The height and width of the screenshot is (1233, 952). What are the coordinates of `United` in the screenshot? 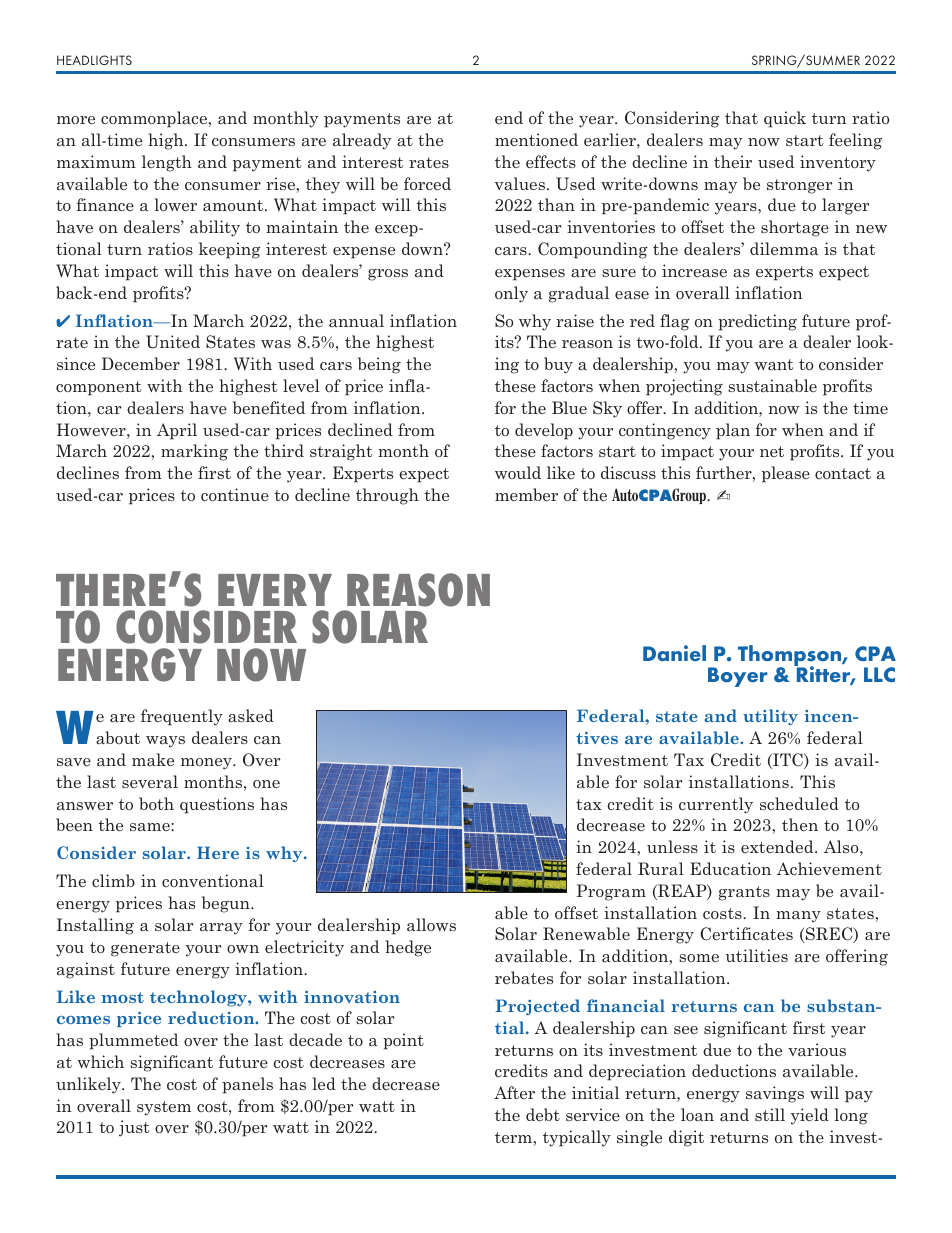 It's located at (173, 341).
